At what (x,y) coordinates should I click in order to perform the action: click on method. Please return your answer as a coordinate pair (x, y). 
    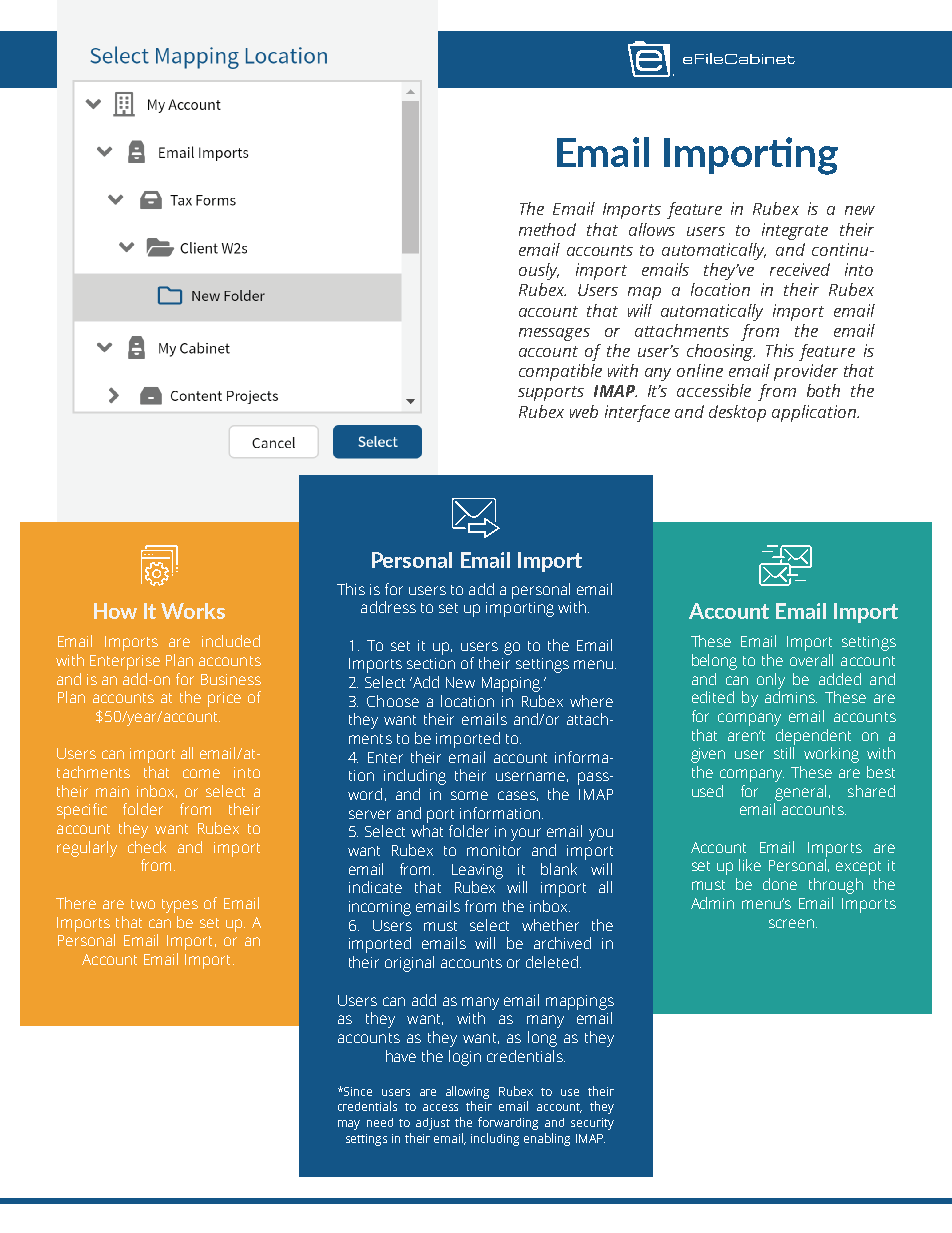
    Looking at the image, I should click on (547, 229).
